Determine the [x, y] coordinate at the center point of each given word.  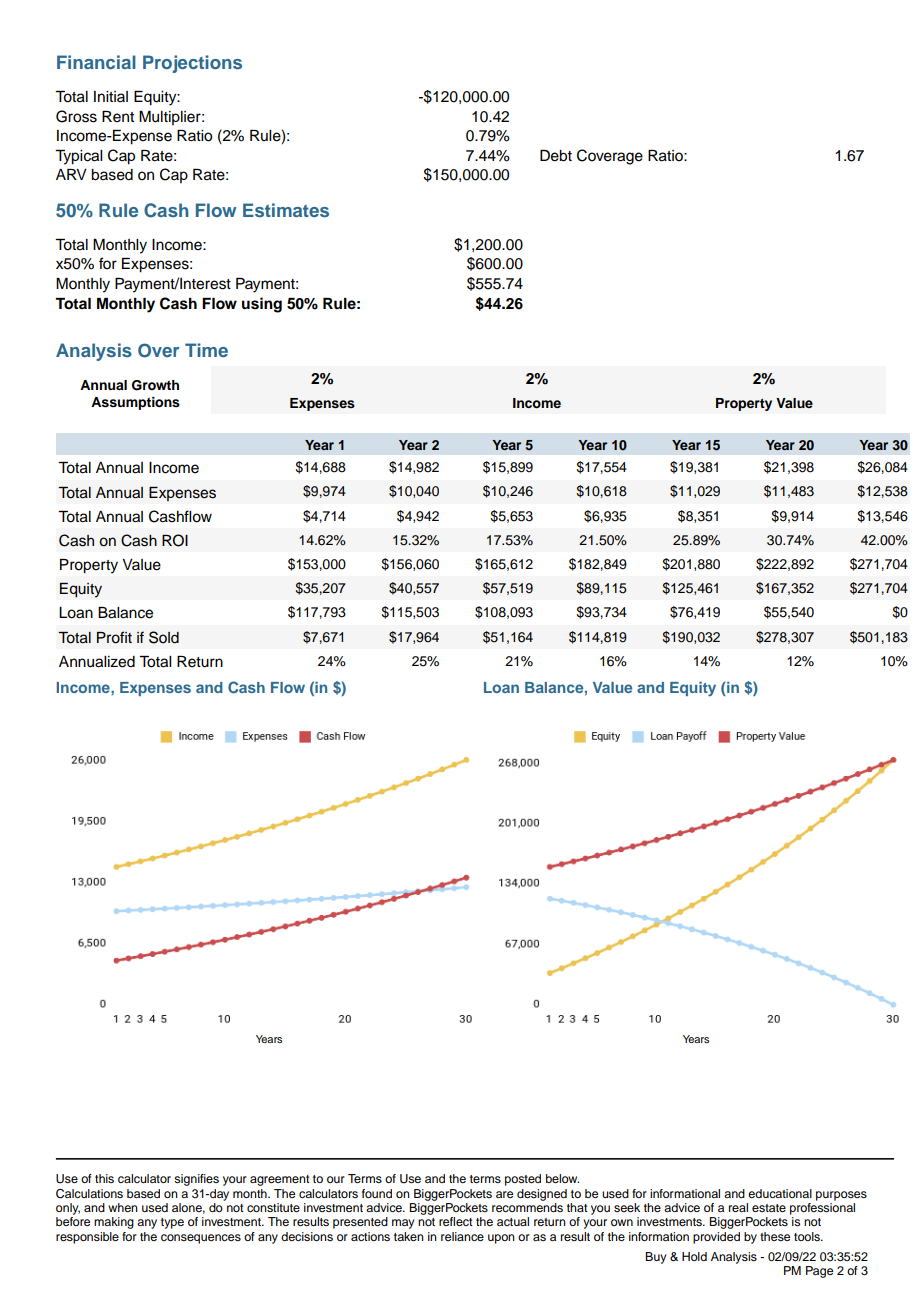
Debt [556, 156]
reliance [462, 1236]
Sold [164, 637]
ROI [175, 540]
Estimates [286, 210]
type [172, 1223]
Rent [118, 117]
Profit [114, 637]
